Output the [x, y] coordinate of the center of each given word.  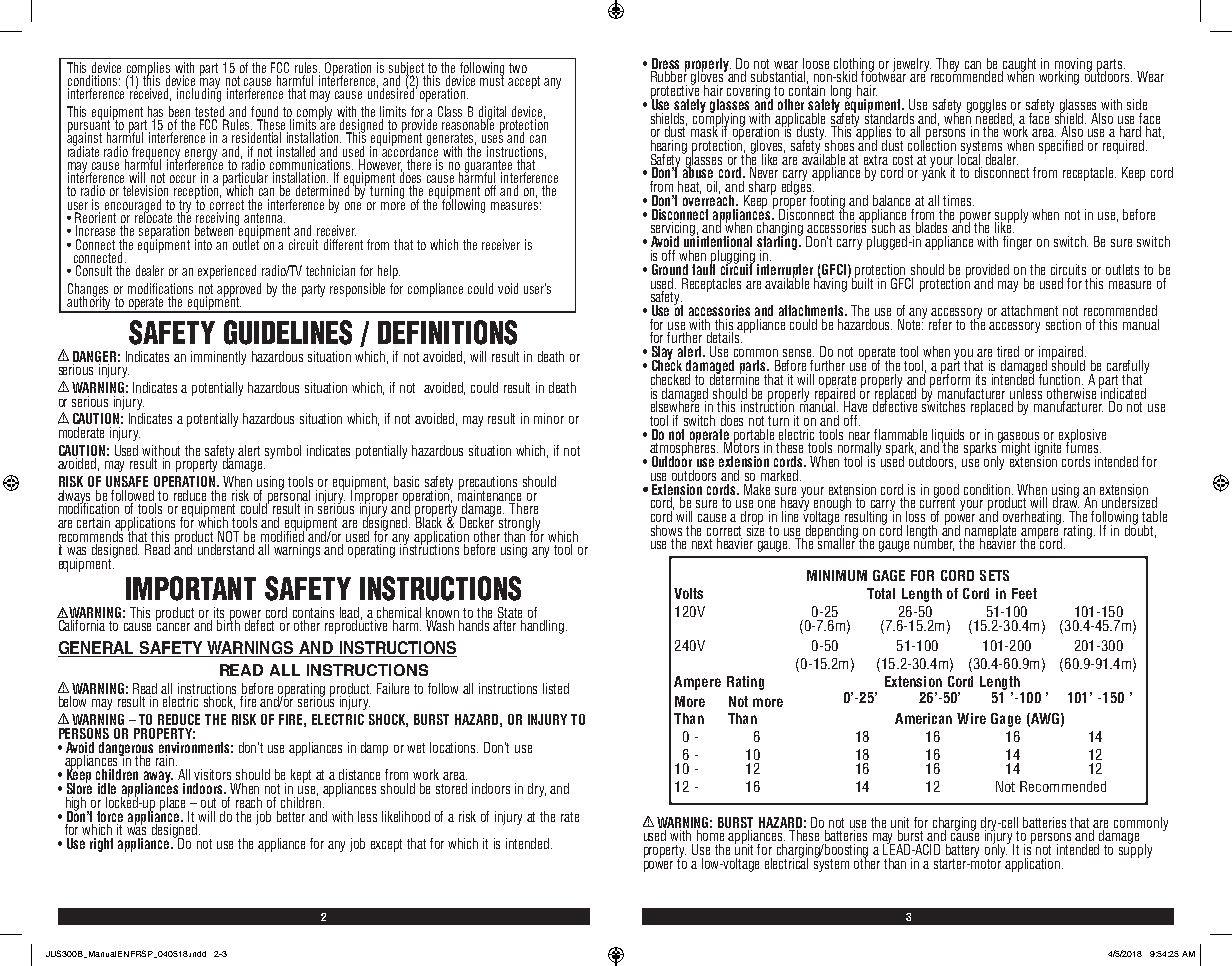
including [199, 94]
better [291, 816]
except [386, 845]
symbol [283, 452]
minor [549, 418]
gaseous [1018, 438]
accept [524, 82]
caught [1019, 66]
